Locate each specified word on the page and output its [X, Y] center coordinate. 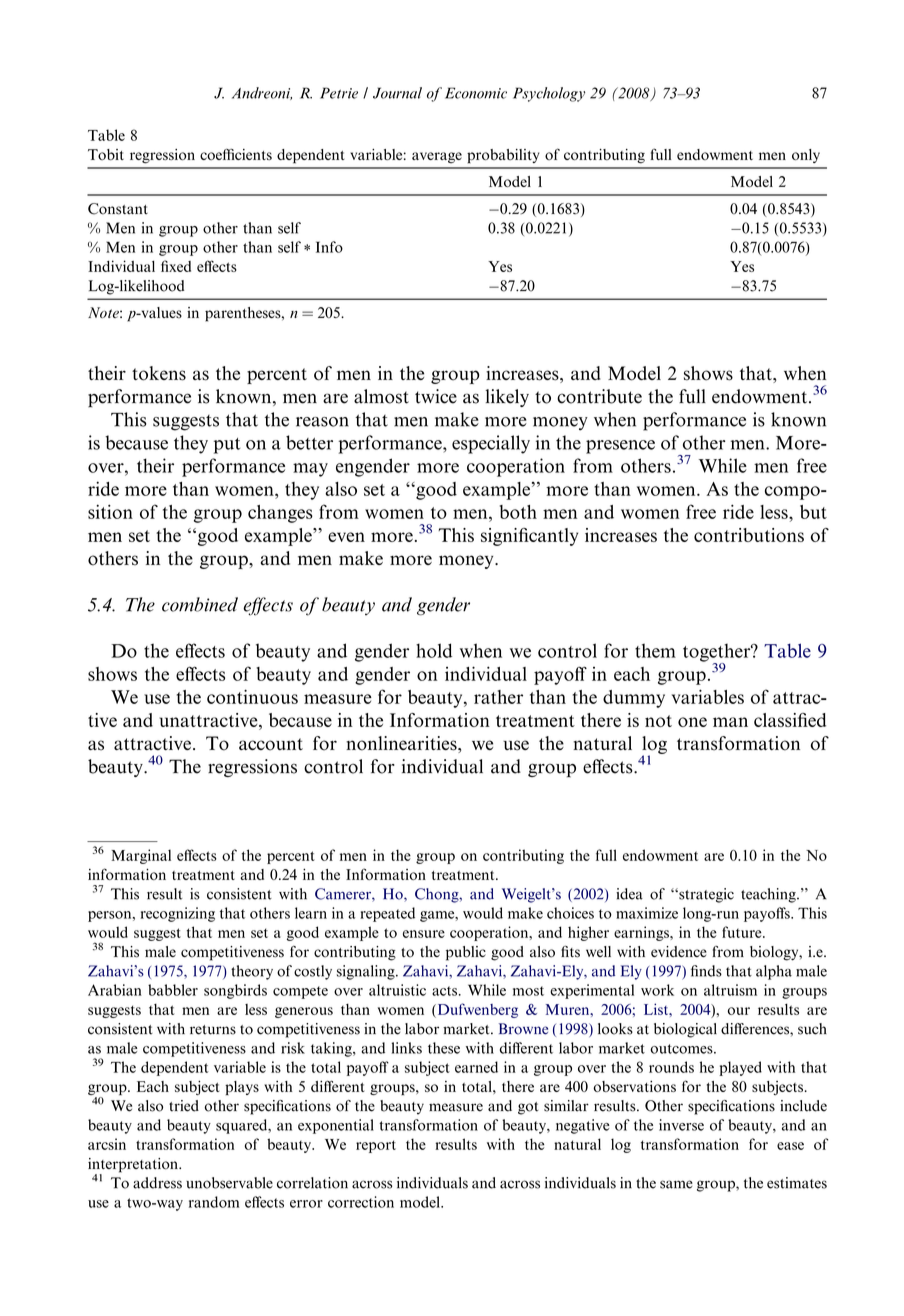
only [806, 156]
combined [200, 604]
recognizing [177, 914]
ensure [424, 934]
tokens [159, 373]
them [655, 650]
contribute [599, 396]
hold [434, 650]
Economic [476, 93]
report [376, 1146]
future [743, 932]
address [157, 1183]
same [676, 1184]
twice [436, 396]
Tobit [106, 155]
